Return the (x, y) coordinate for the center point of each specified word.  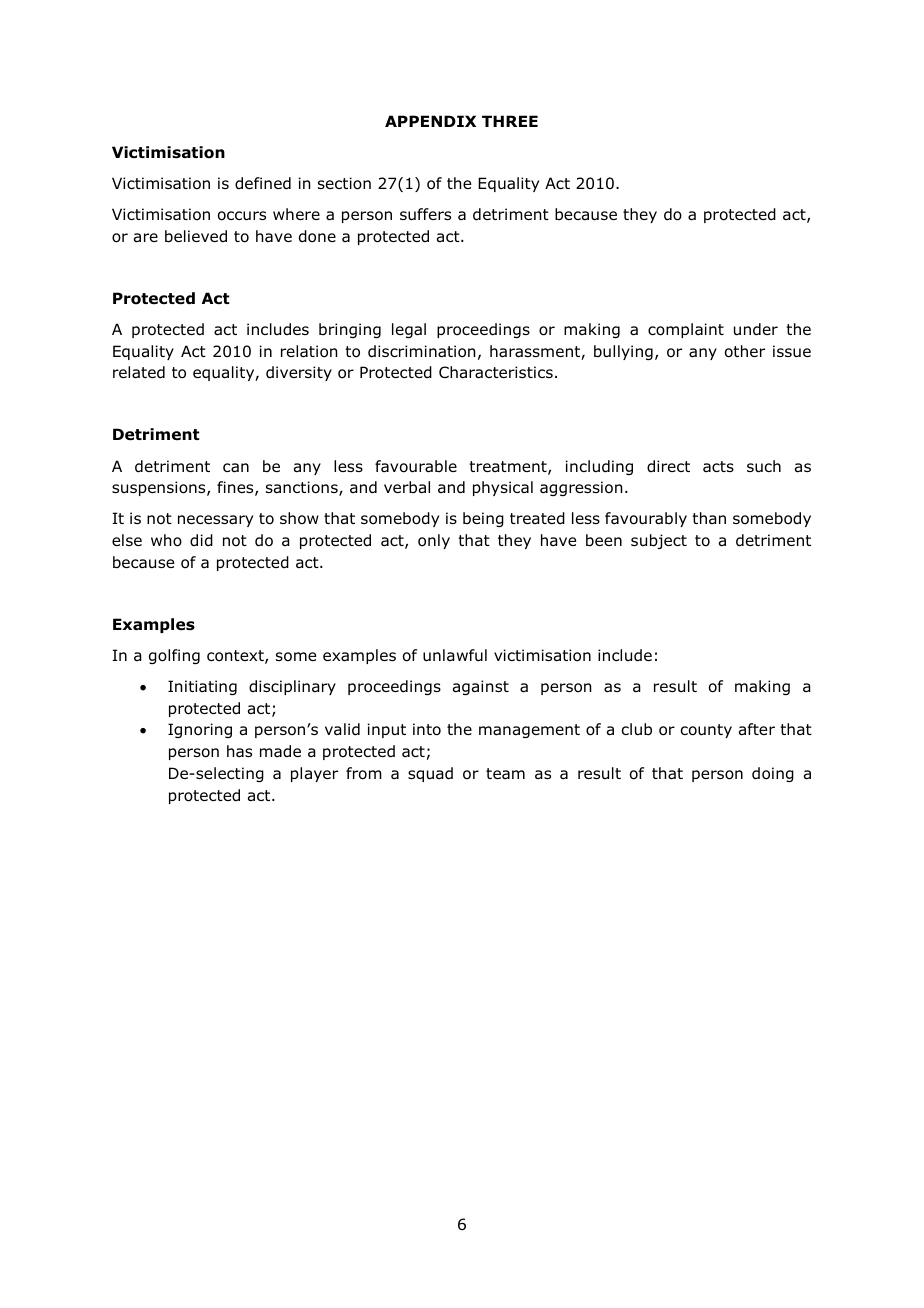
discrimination (422, 351)
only (434, 541)
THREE (510, 121)
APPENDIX (430, 121)
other (745, 351)
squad (430, 774)
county (706, 731)
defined (263, 183)
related (139, 372)
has (239, 751)
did (201, 540)
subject (659, 541)
